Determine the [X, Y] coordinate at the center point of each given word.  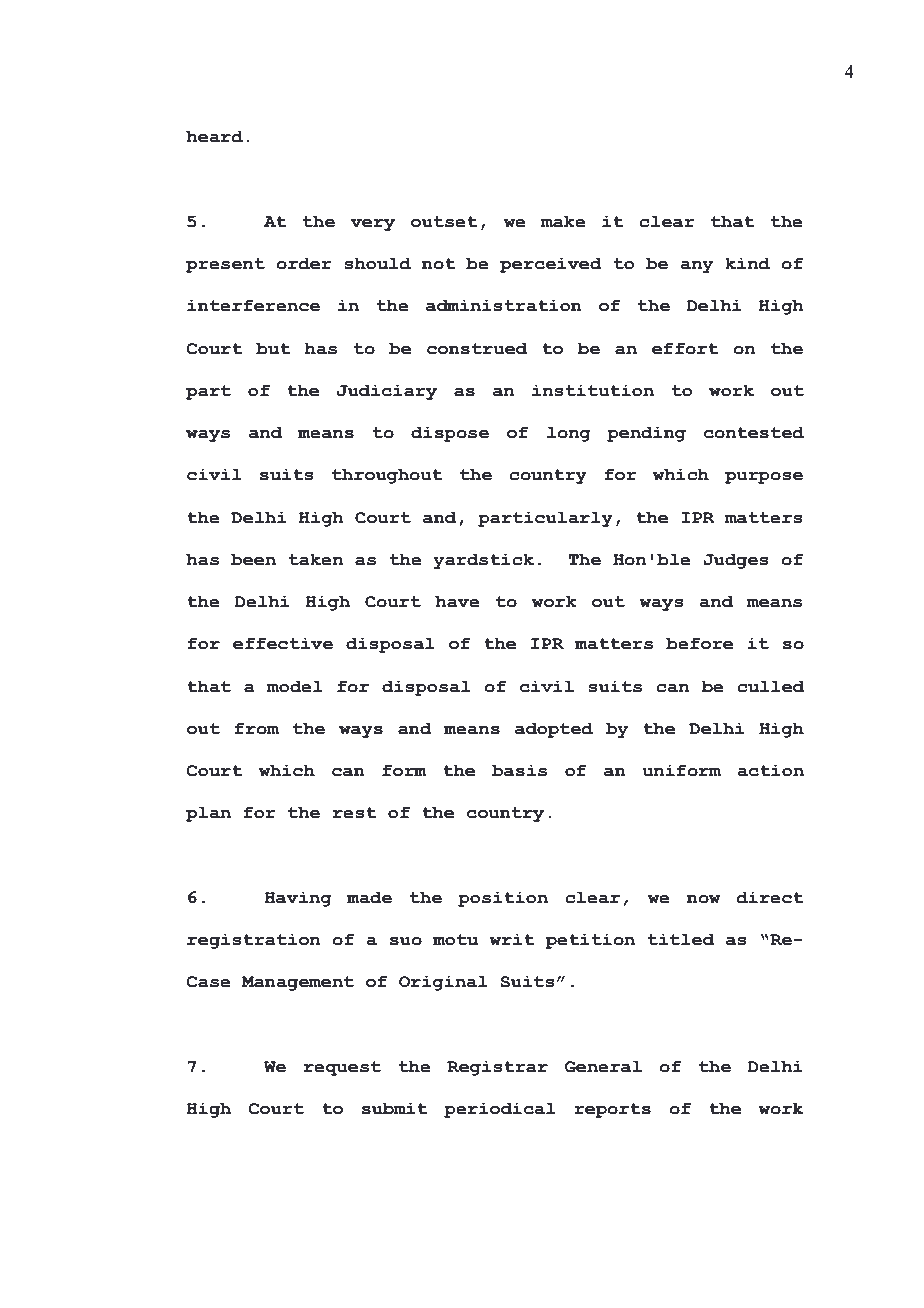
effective [283, 643]
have [457, 601]
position [503, 899]
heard [214, 136]
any [696, 267]
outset [444, 222]
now [704, 899]
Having [298, 899]
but [273, 348]
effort [685, 348]
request [342, 1068]
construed [477, 348]
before [699, 643]
